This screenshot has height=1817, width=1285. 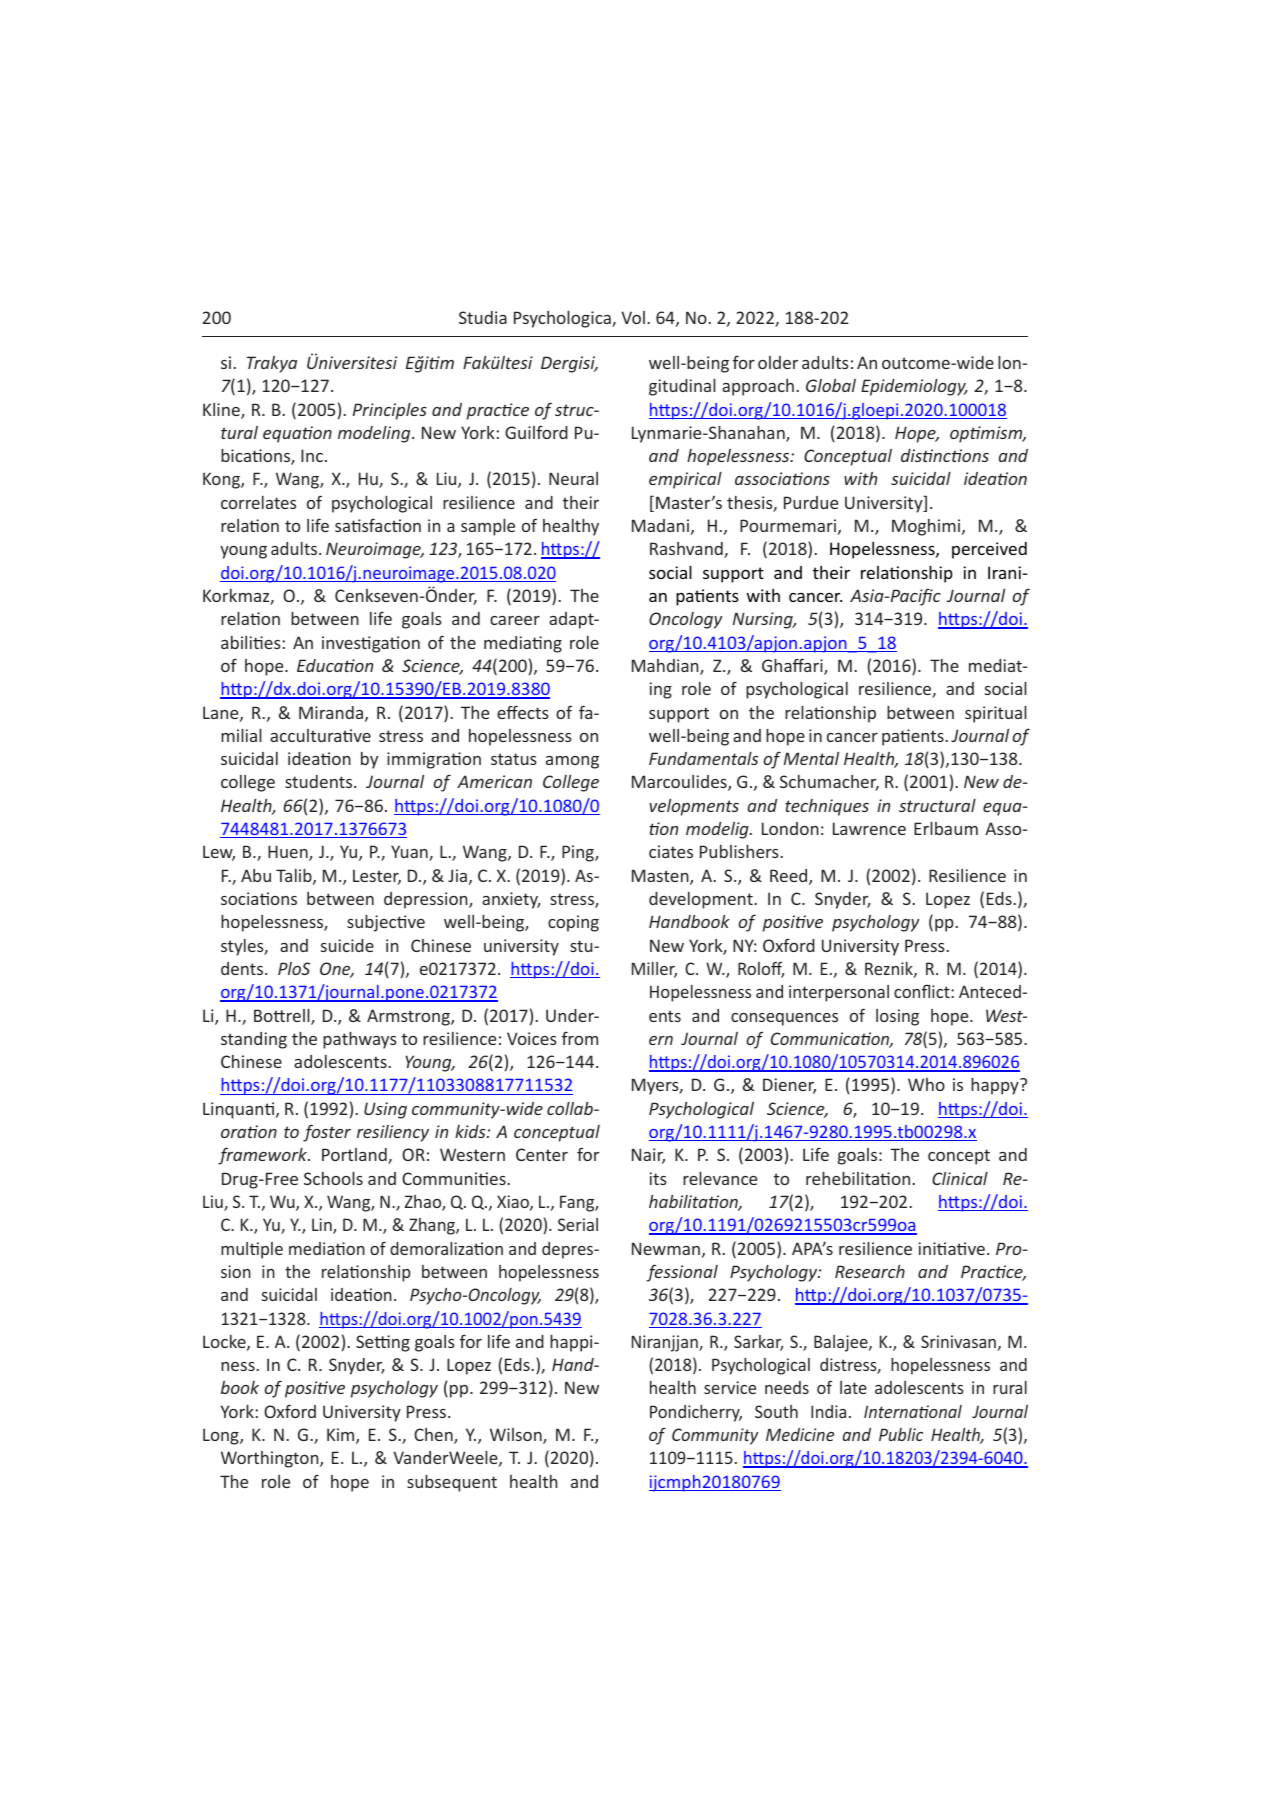 What do you see at coordinates (331, 712) in the screenshot?
I see `Miranda` at bounding box center [331, 712].
